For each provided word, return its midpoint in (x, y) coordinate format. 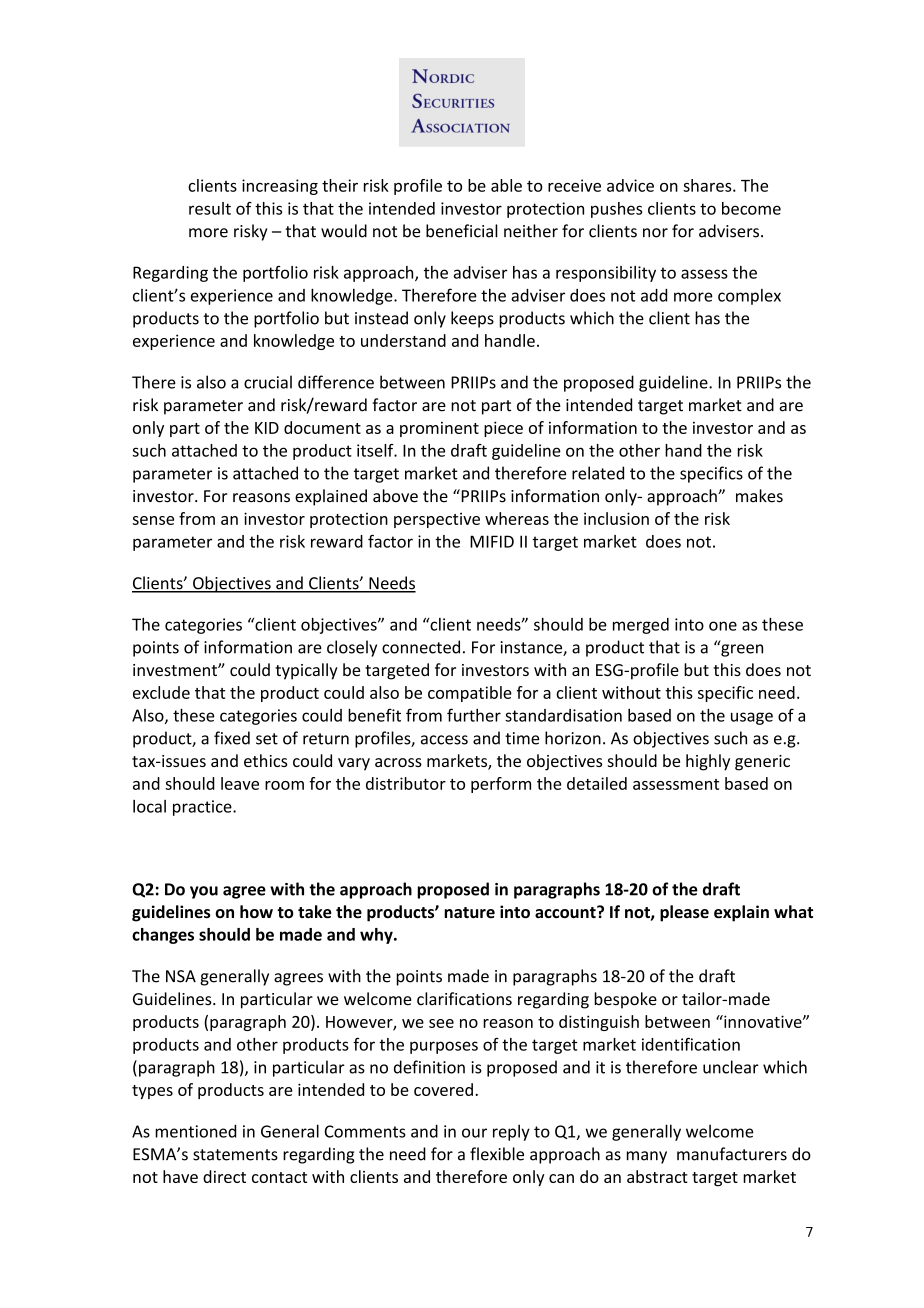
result (210, 208)
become (751, 208)
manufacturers (732, 1154)
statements (235, 1155)
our (474, 1133)
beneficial (462, 231)
